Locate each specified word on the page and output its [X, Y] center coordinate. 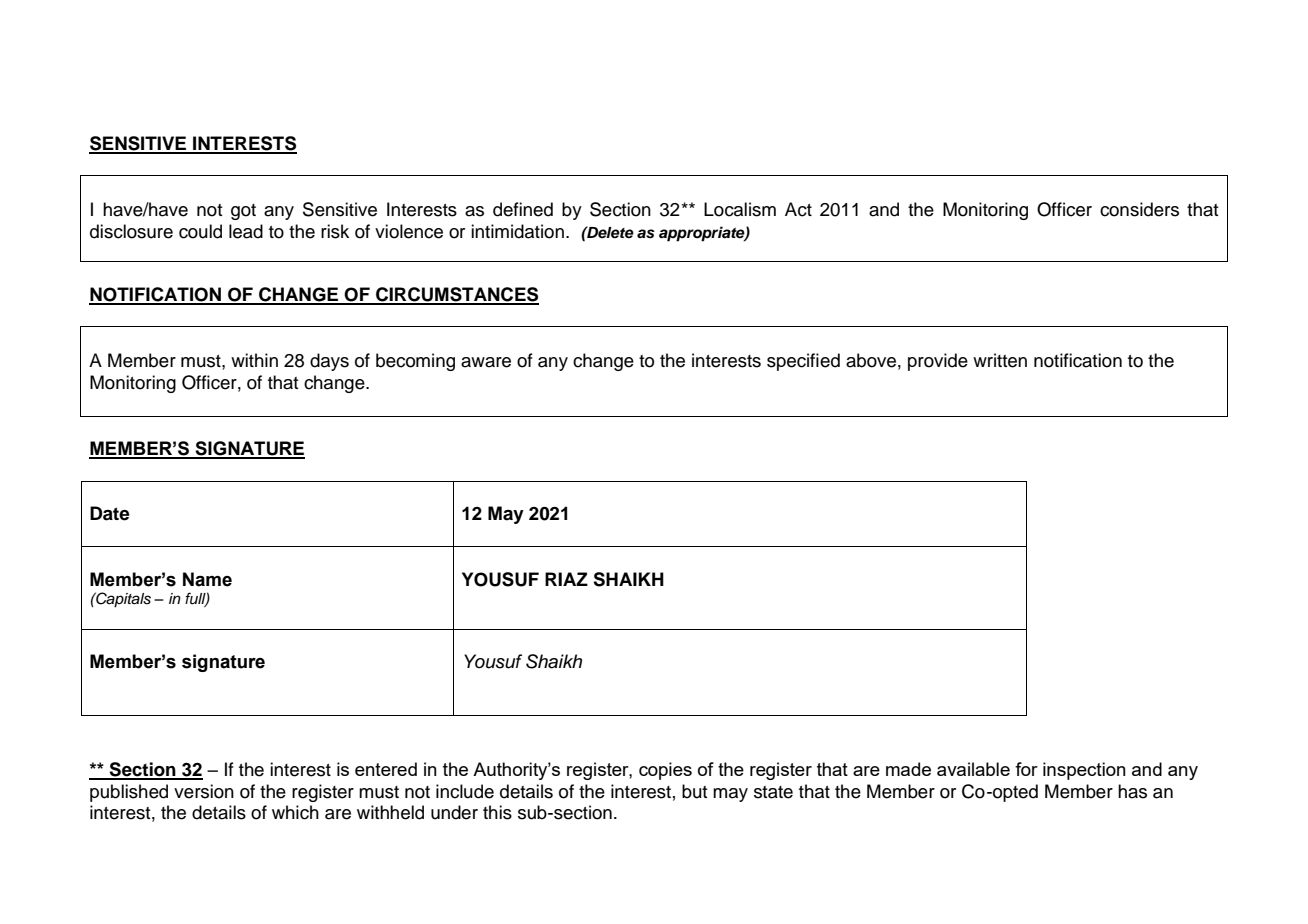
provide [938, 362]
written [1000, 360]
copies [665, 771]
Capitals [122, 600]
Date [110, 513]
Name [207, 579]
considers [1139, 209]
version [204, 791]
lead [246, 231]
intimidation [517, 231]
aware [486, 362]
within [254, 360]
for [1026, 769]
